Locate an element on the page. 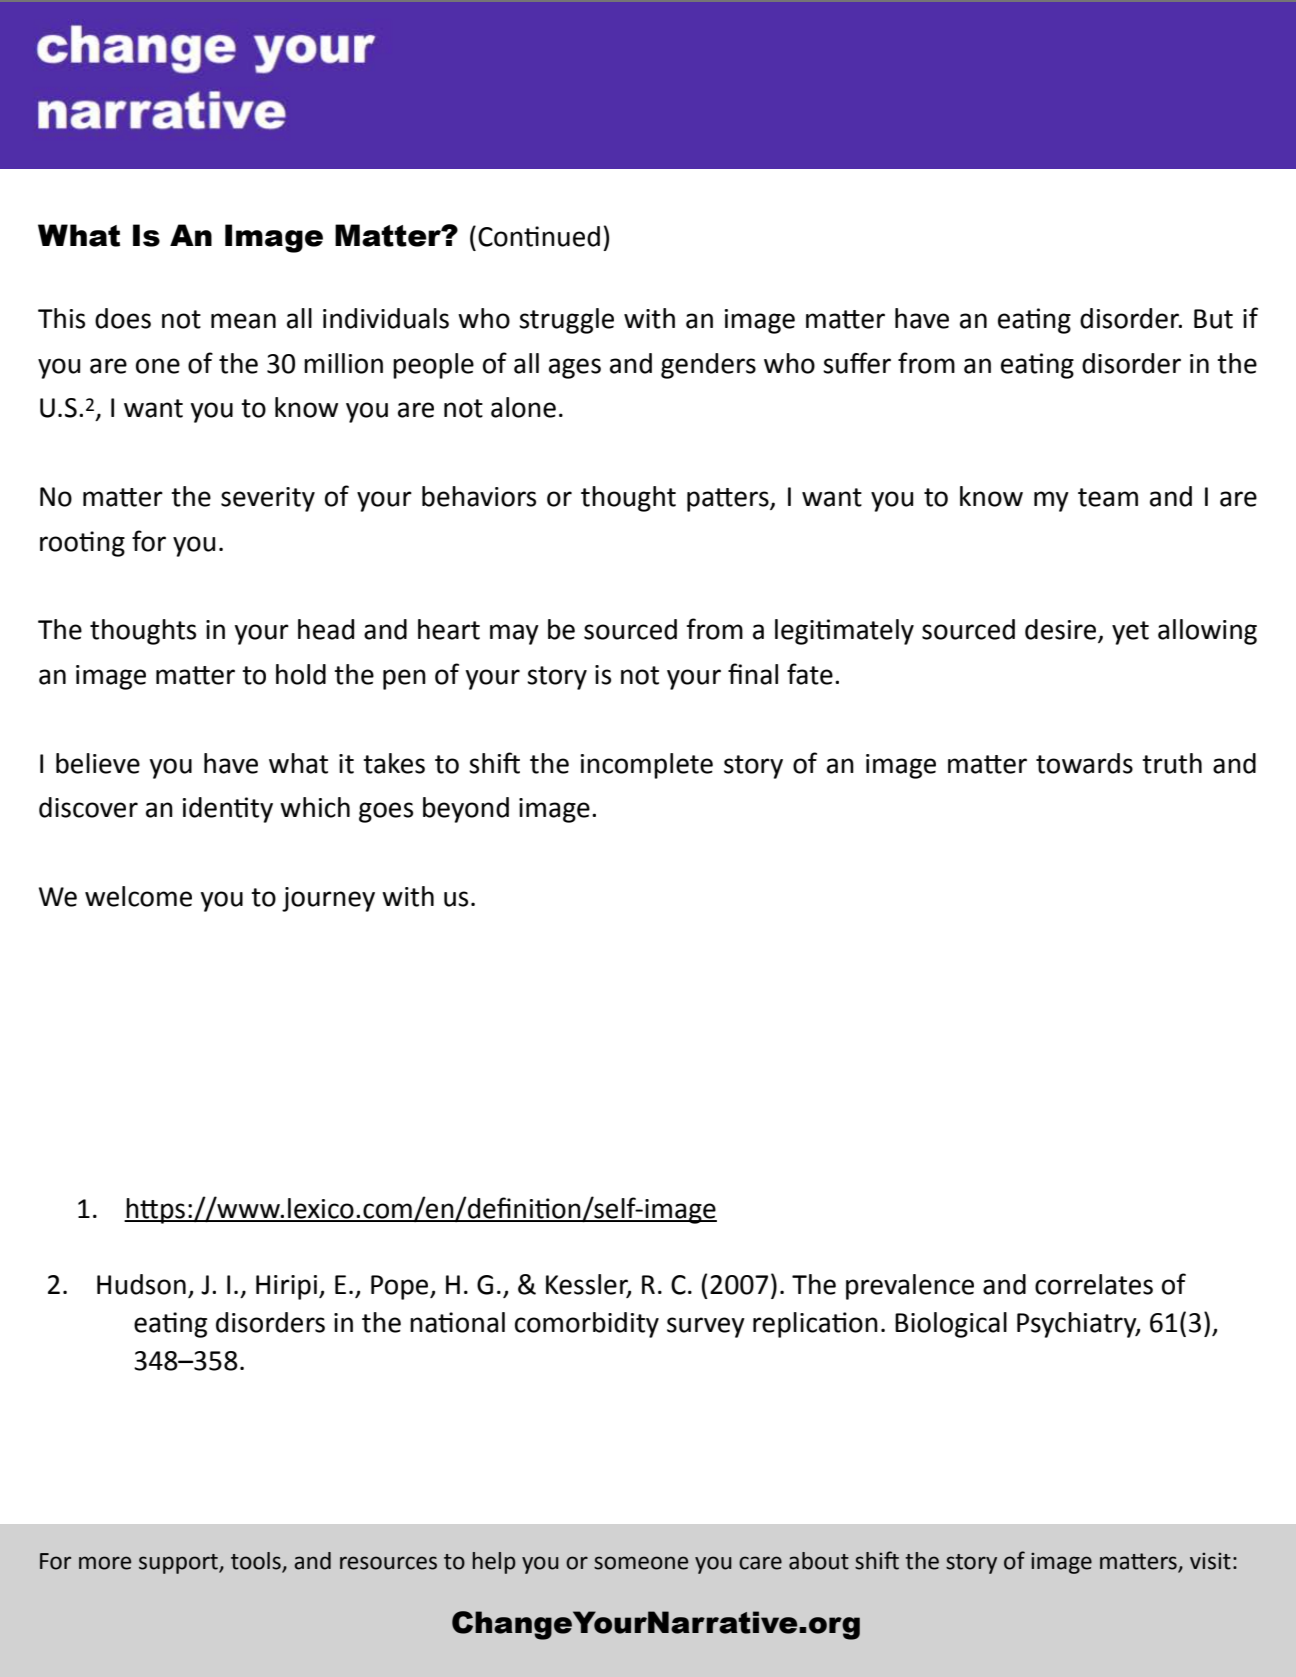 This image has width=1296, height=1677. ages is located at coordinates (575, 368).
